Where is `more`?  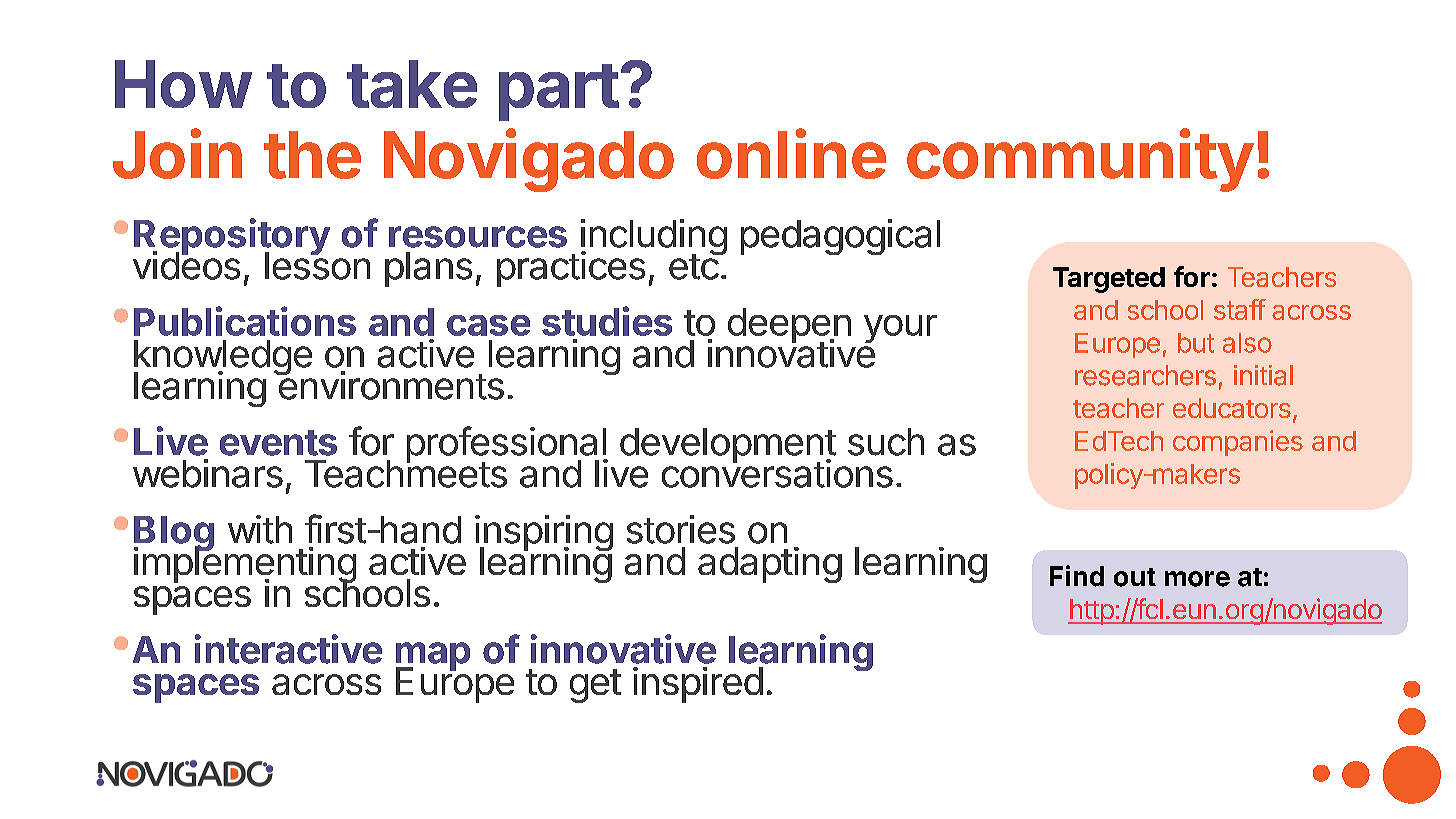 more is located at coordinates (1197, 579).
